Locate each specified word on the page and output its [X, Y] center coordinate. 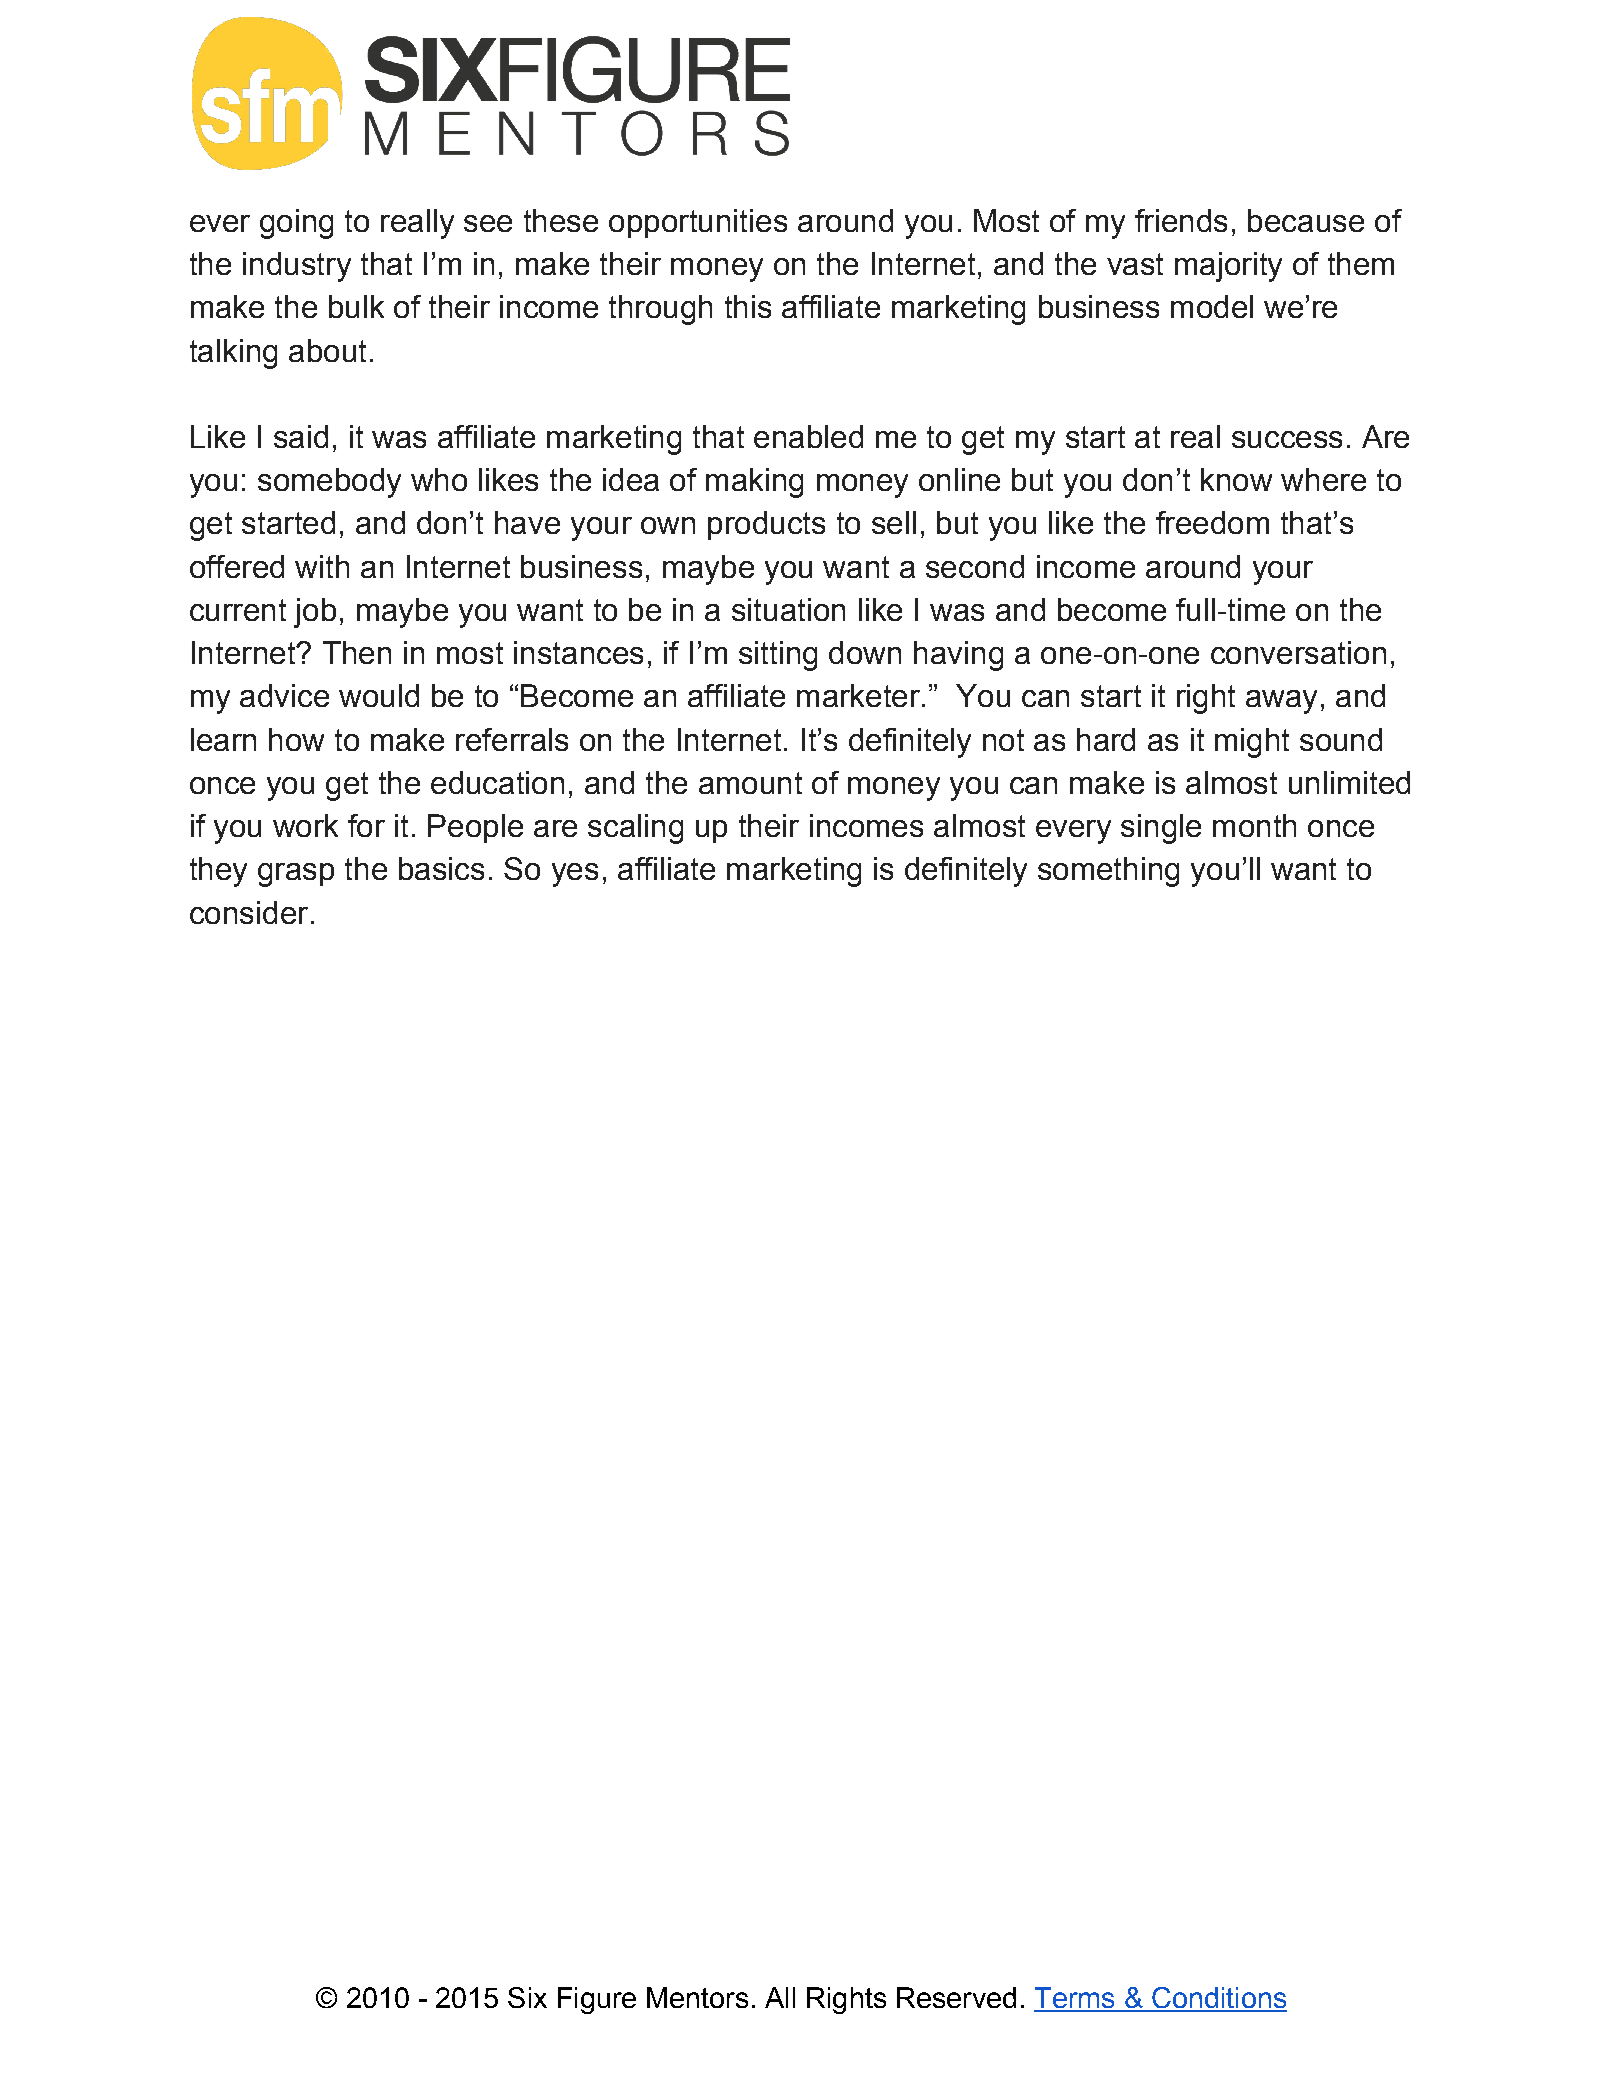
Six [527, 1997]
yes [575, 875]
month [1254, 825]
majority [1228, 267]
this [748, 306]
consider [249, 912]
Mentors [697, 1997]
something [1108, 872]
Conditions [1218, 1999]
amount [750, 783]
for [366, 825]
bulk [356, 306]
